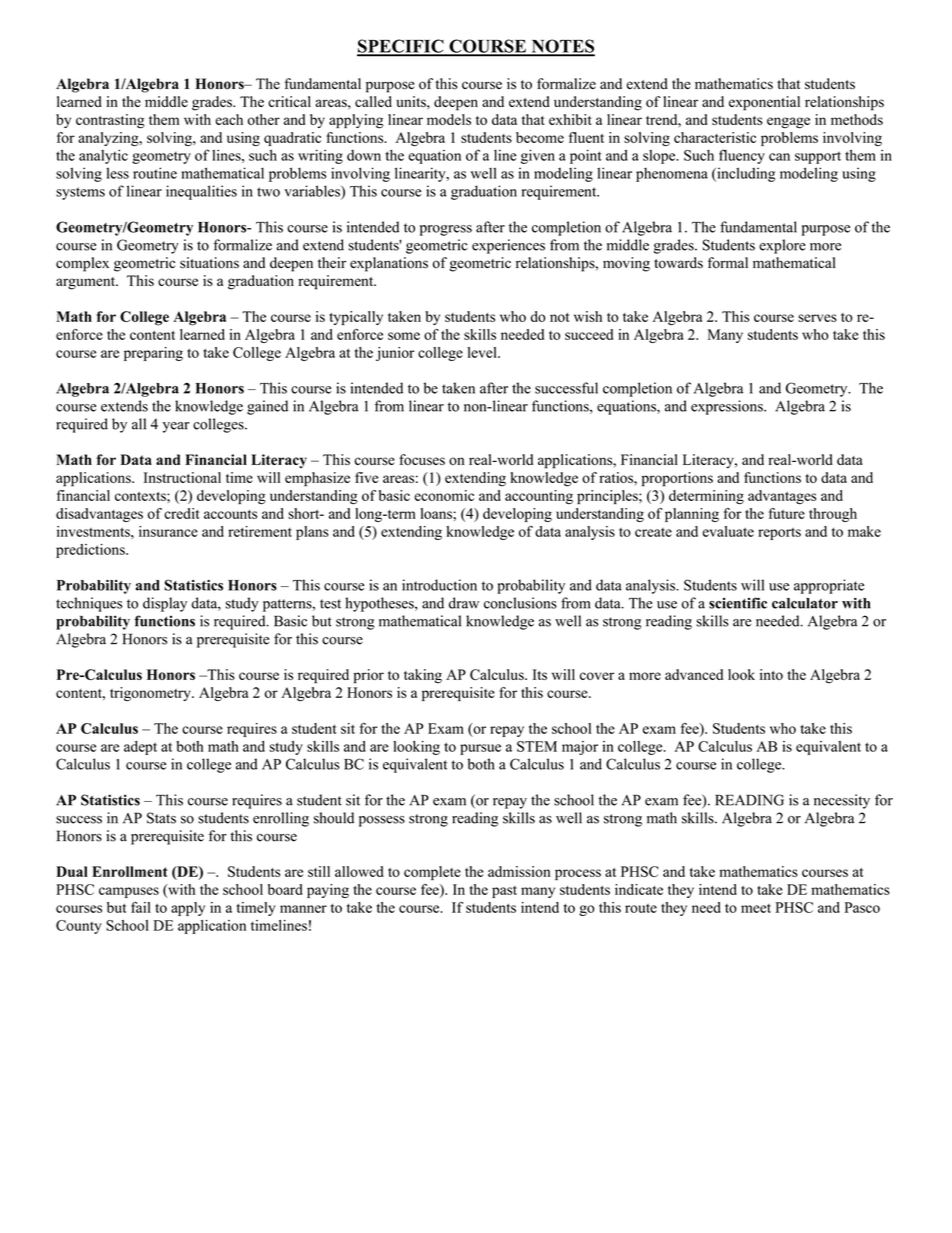 The image size is (952, 1233). What do you see at coordinates (449, 119) in the page?
I see `models` at bounding box center [449, 119].
